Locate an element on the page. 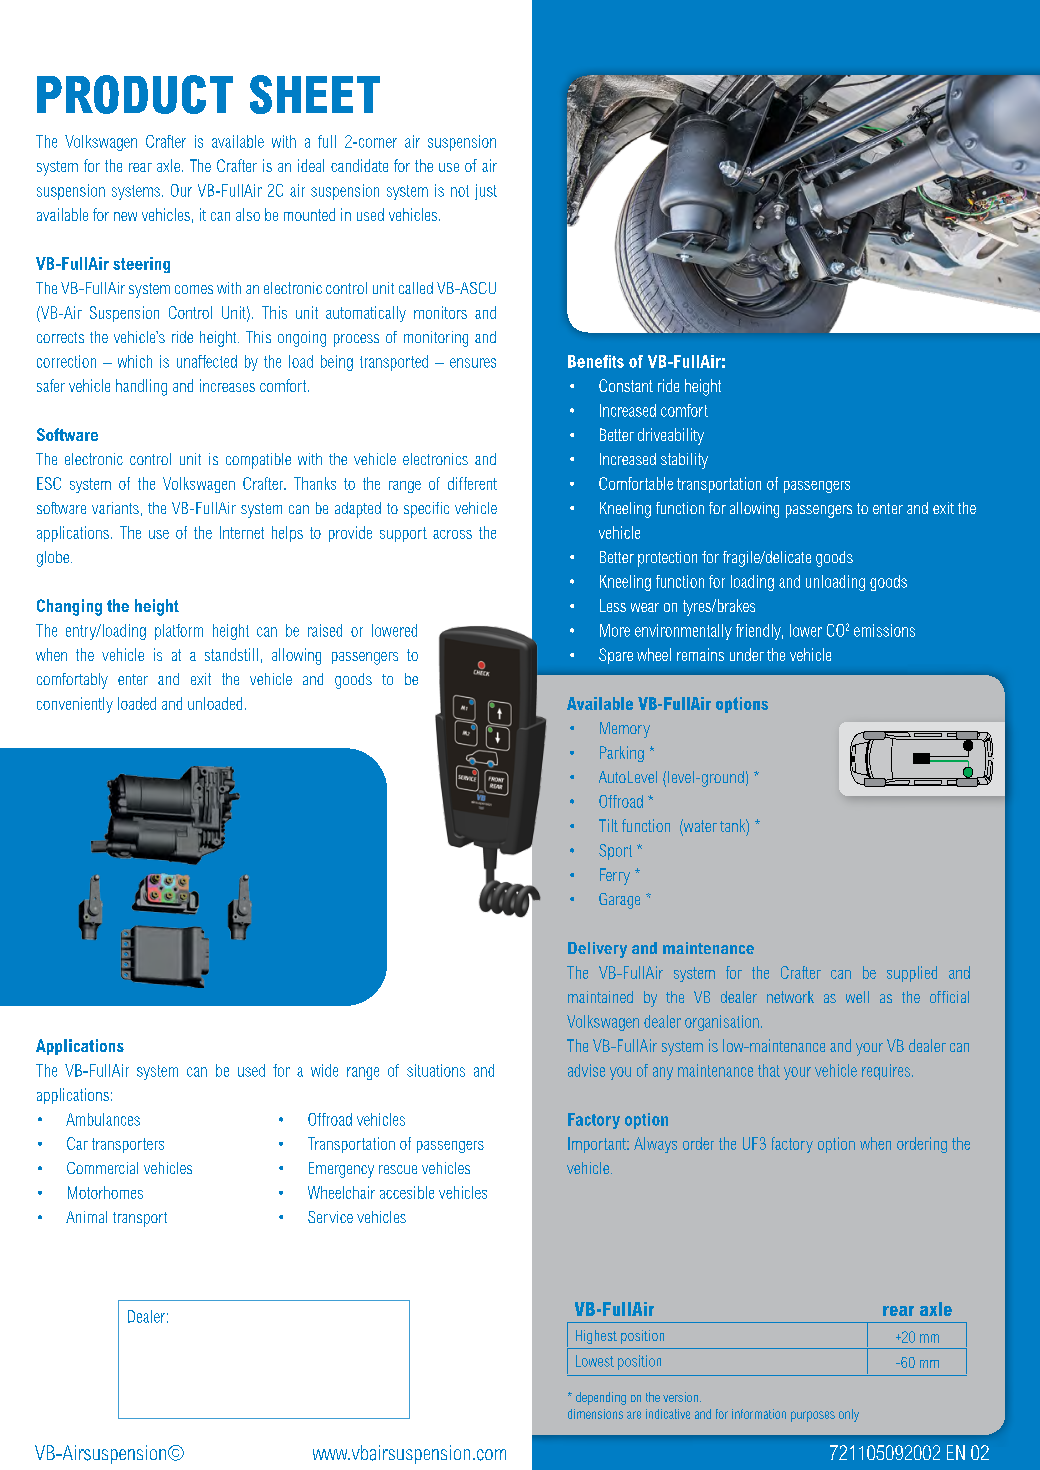  Lowest is located at coordinates (595, 1361).
